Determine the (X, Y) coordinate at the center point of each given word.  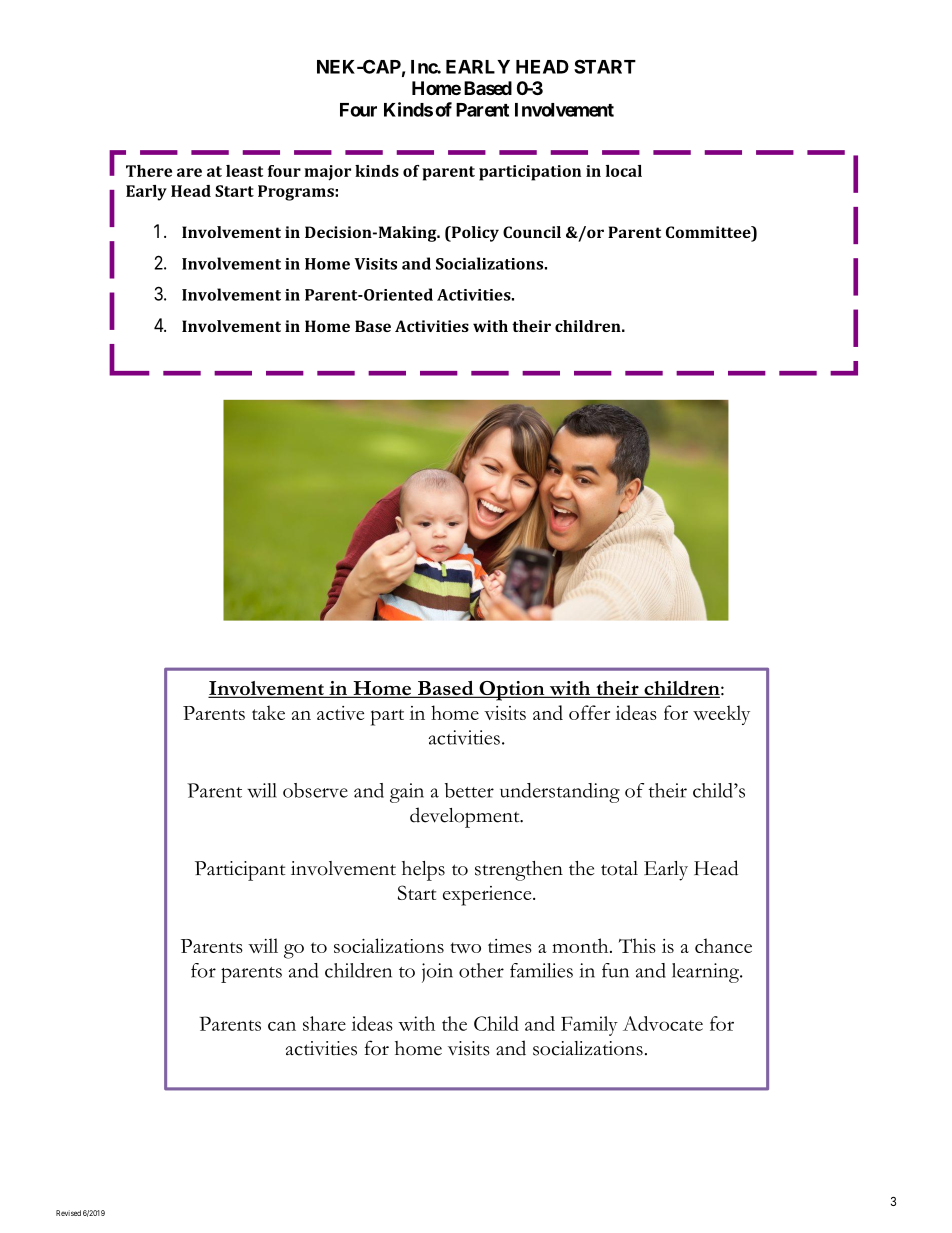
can (282, 1026)
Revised (68, 1213)
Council (532, 232)
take (268, 712)
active (340, 713)
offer (589, 712)
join (437, 973)
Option (512, 691)
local (624, 171)
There (149, 171)
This (637, 945)
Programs (297, 193)
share (324, 1023)
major (328, 173)
